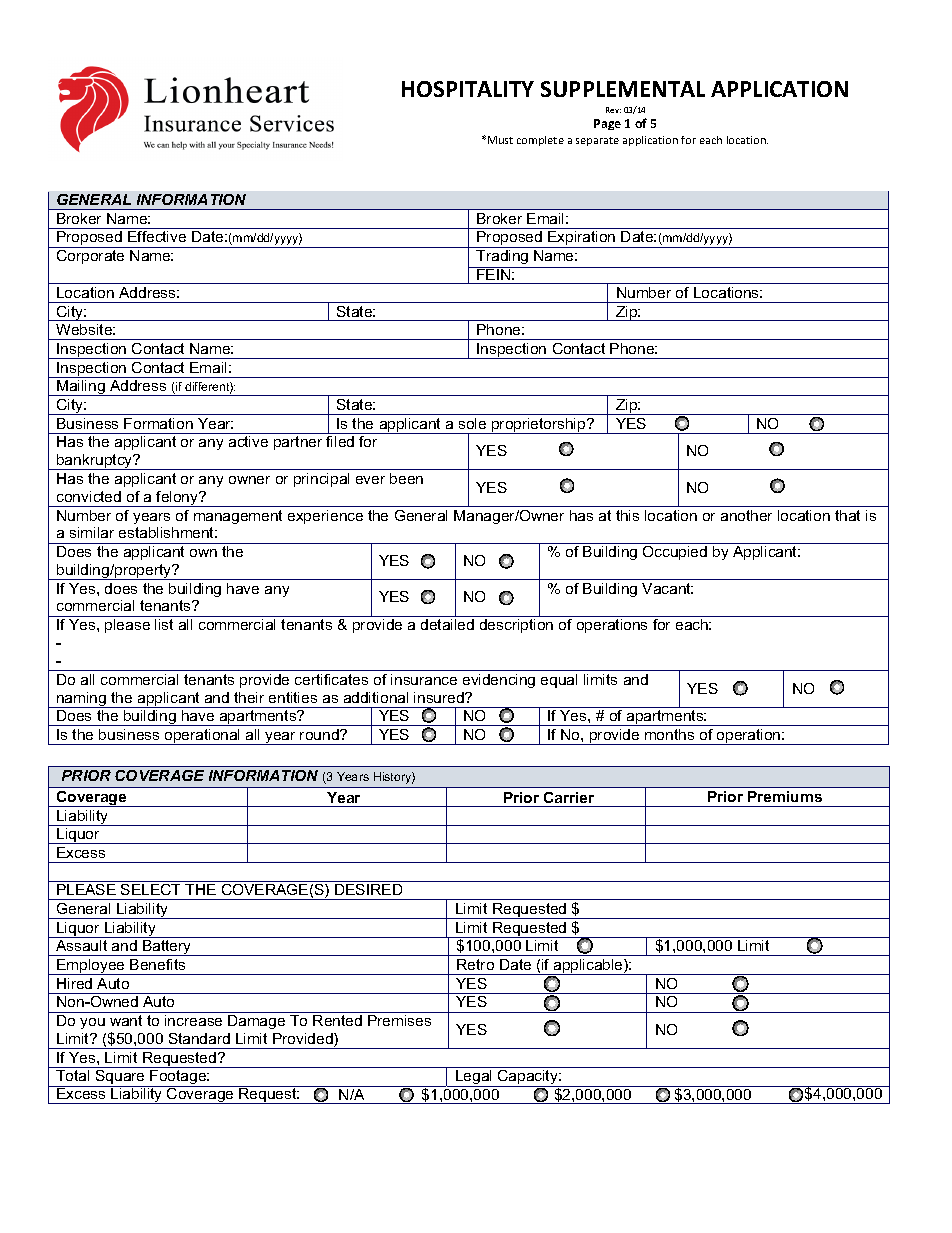 Image resolution: width=952 pixels, height=1233 pixels. I want to click on increase, so click(193, 1020).
